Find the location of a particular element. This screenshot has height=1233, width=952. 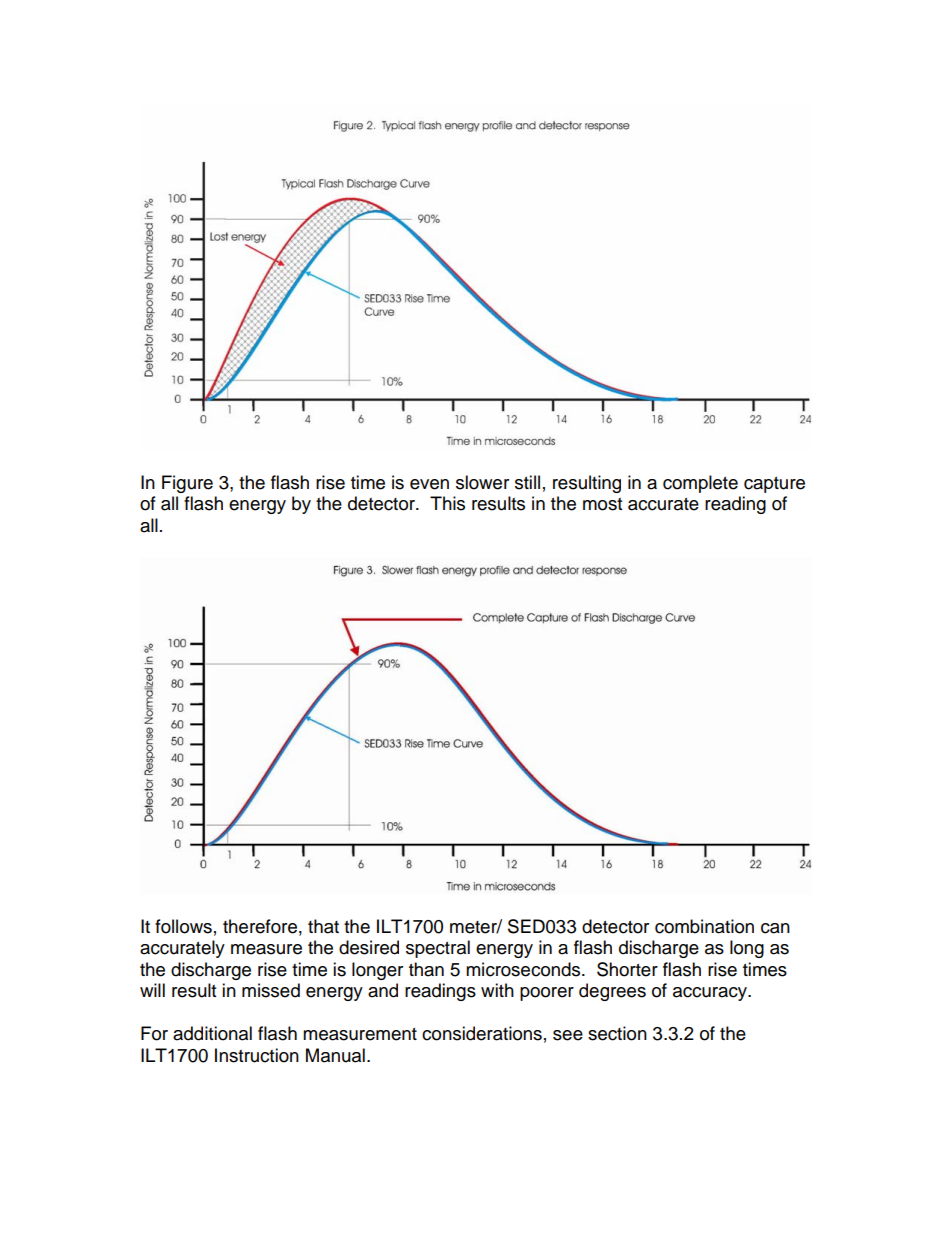

additional is located at coordinates (212, 1033).
